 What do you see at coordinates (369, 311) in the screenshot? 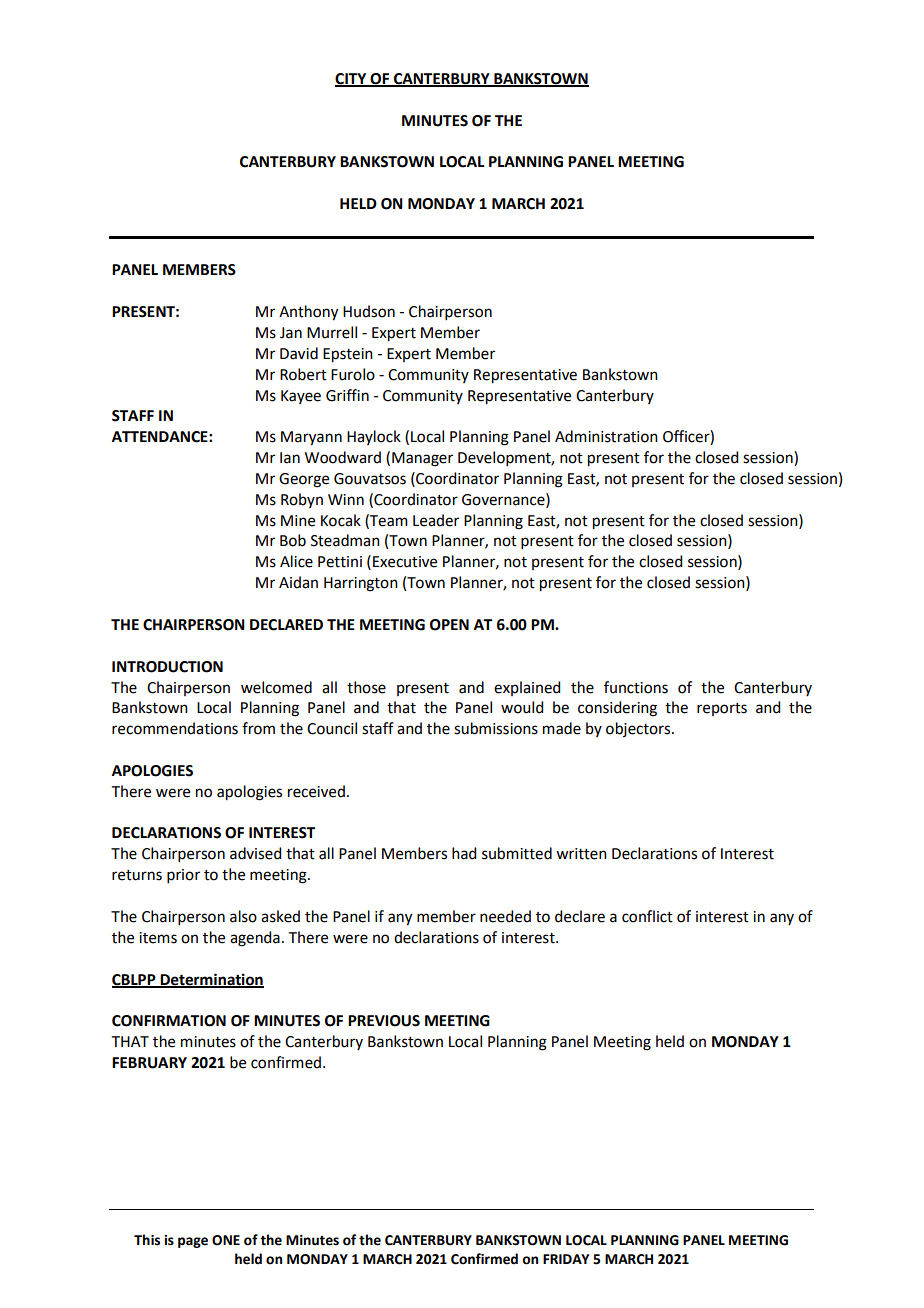
I see `Hudson` at bounding box center [369, 311].
